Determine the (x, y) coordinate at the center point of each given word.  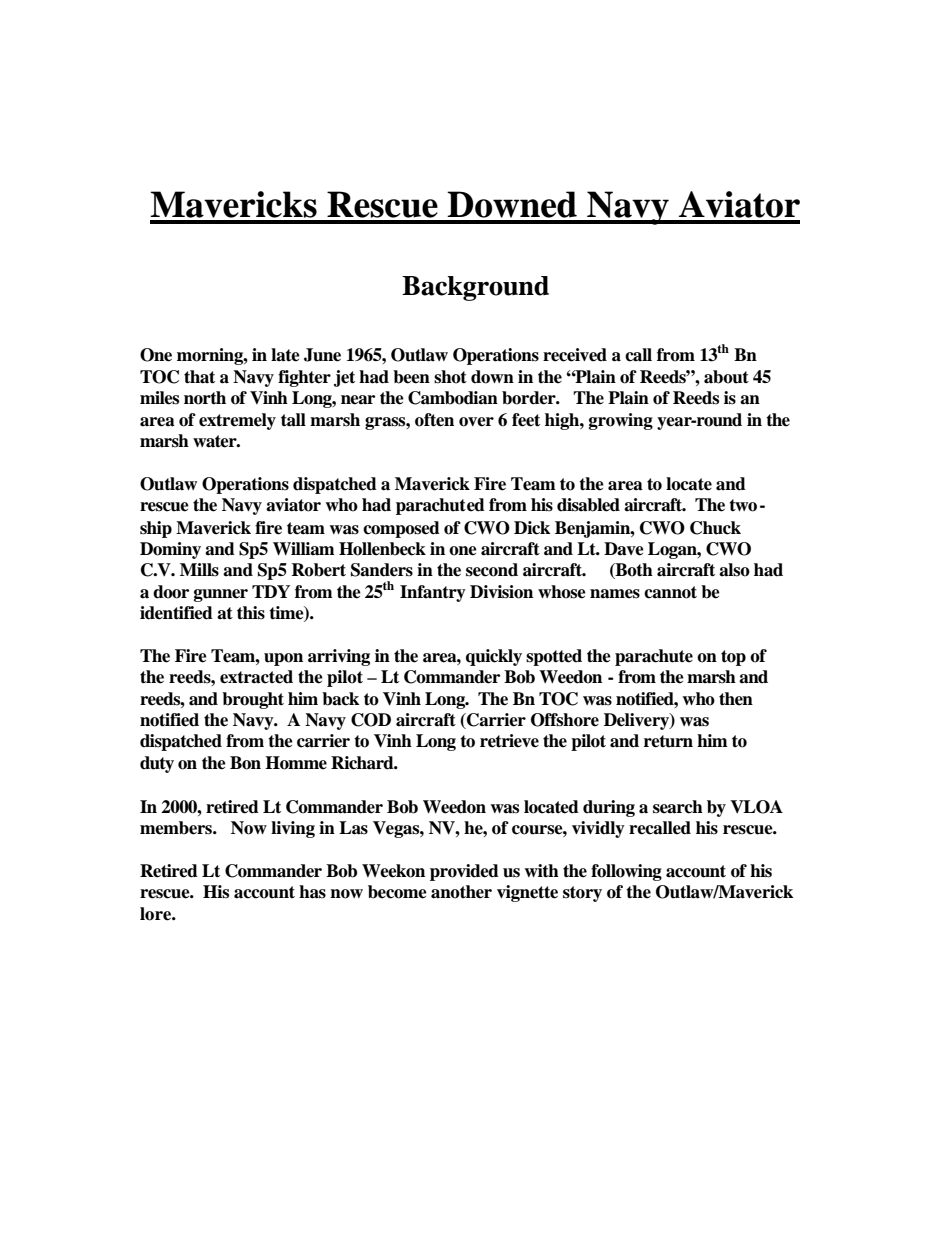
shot (450, 377)
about (726, 377)
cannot (670, 592)
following (626, 872)
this (251, 613)
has (312, 892)
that (199, 377)
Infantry (433, 593)
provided (464, 872)
